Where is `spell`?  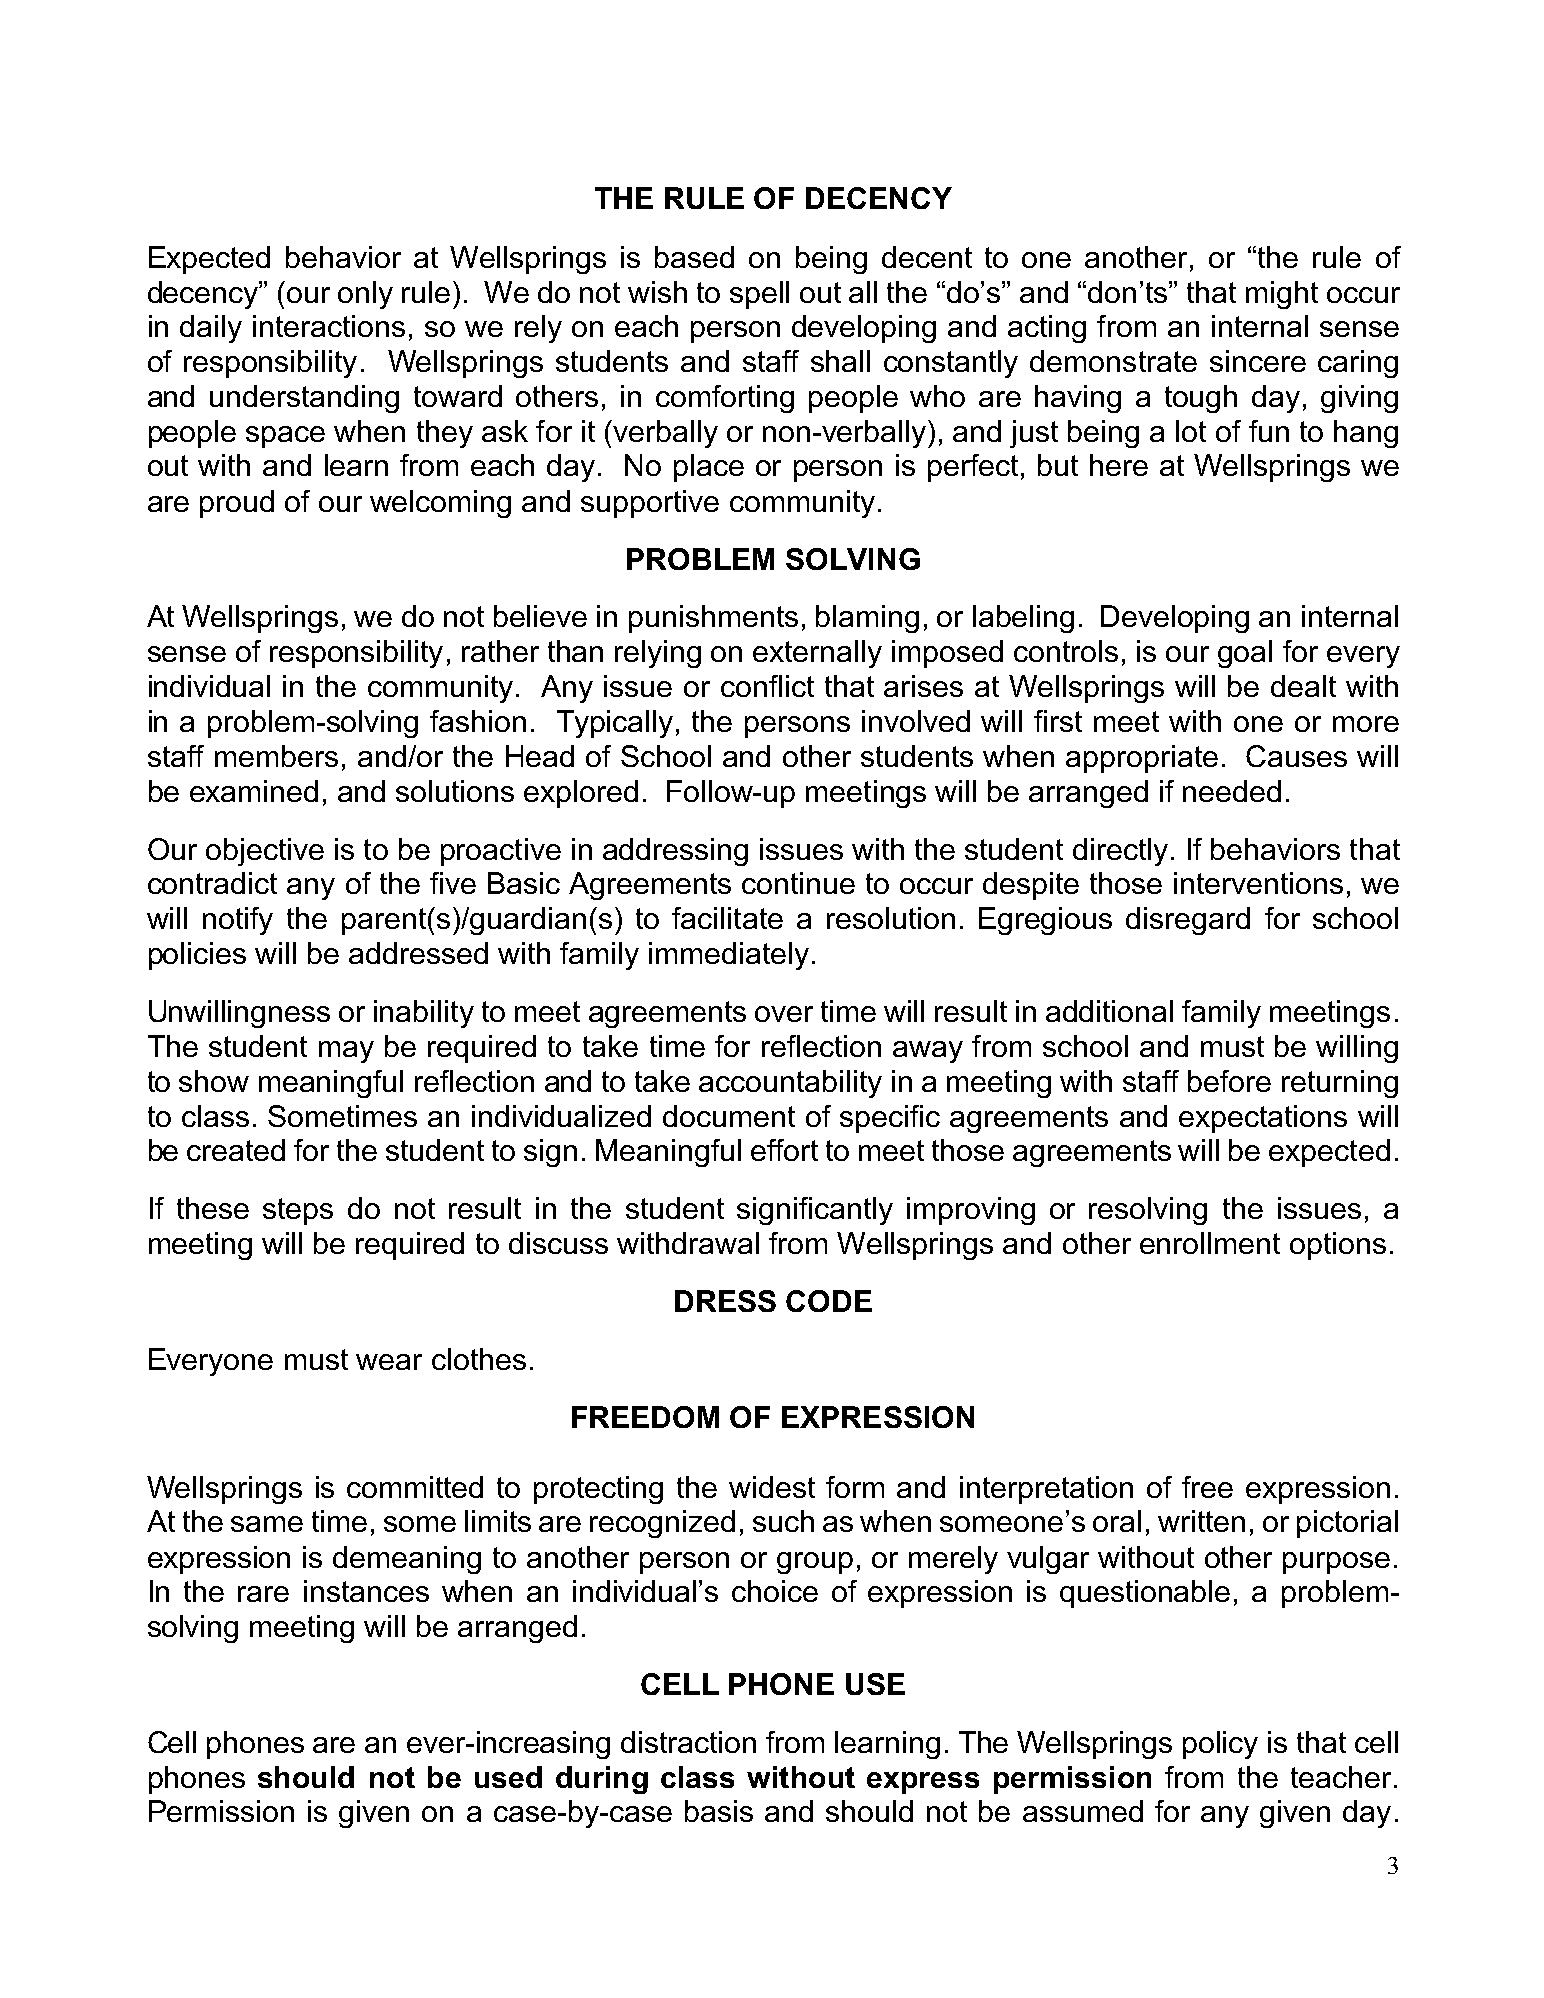 spell is located at coordinates (759, 295).
